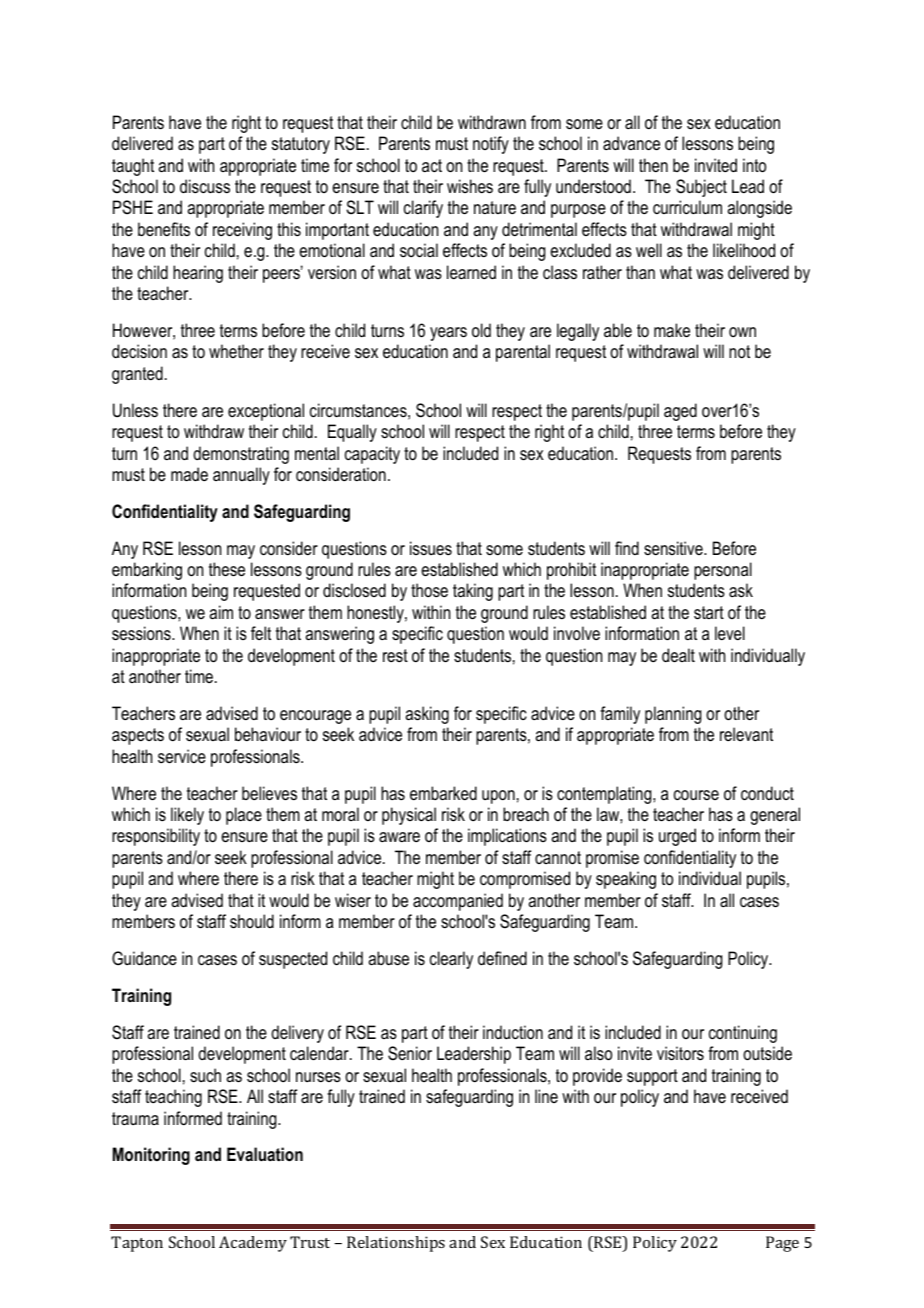 This document has width=924, height=1308. I want to click on these, so click(227, 569).
